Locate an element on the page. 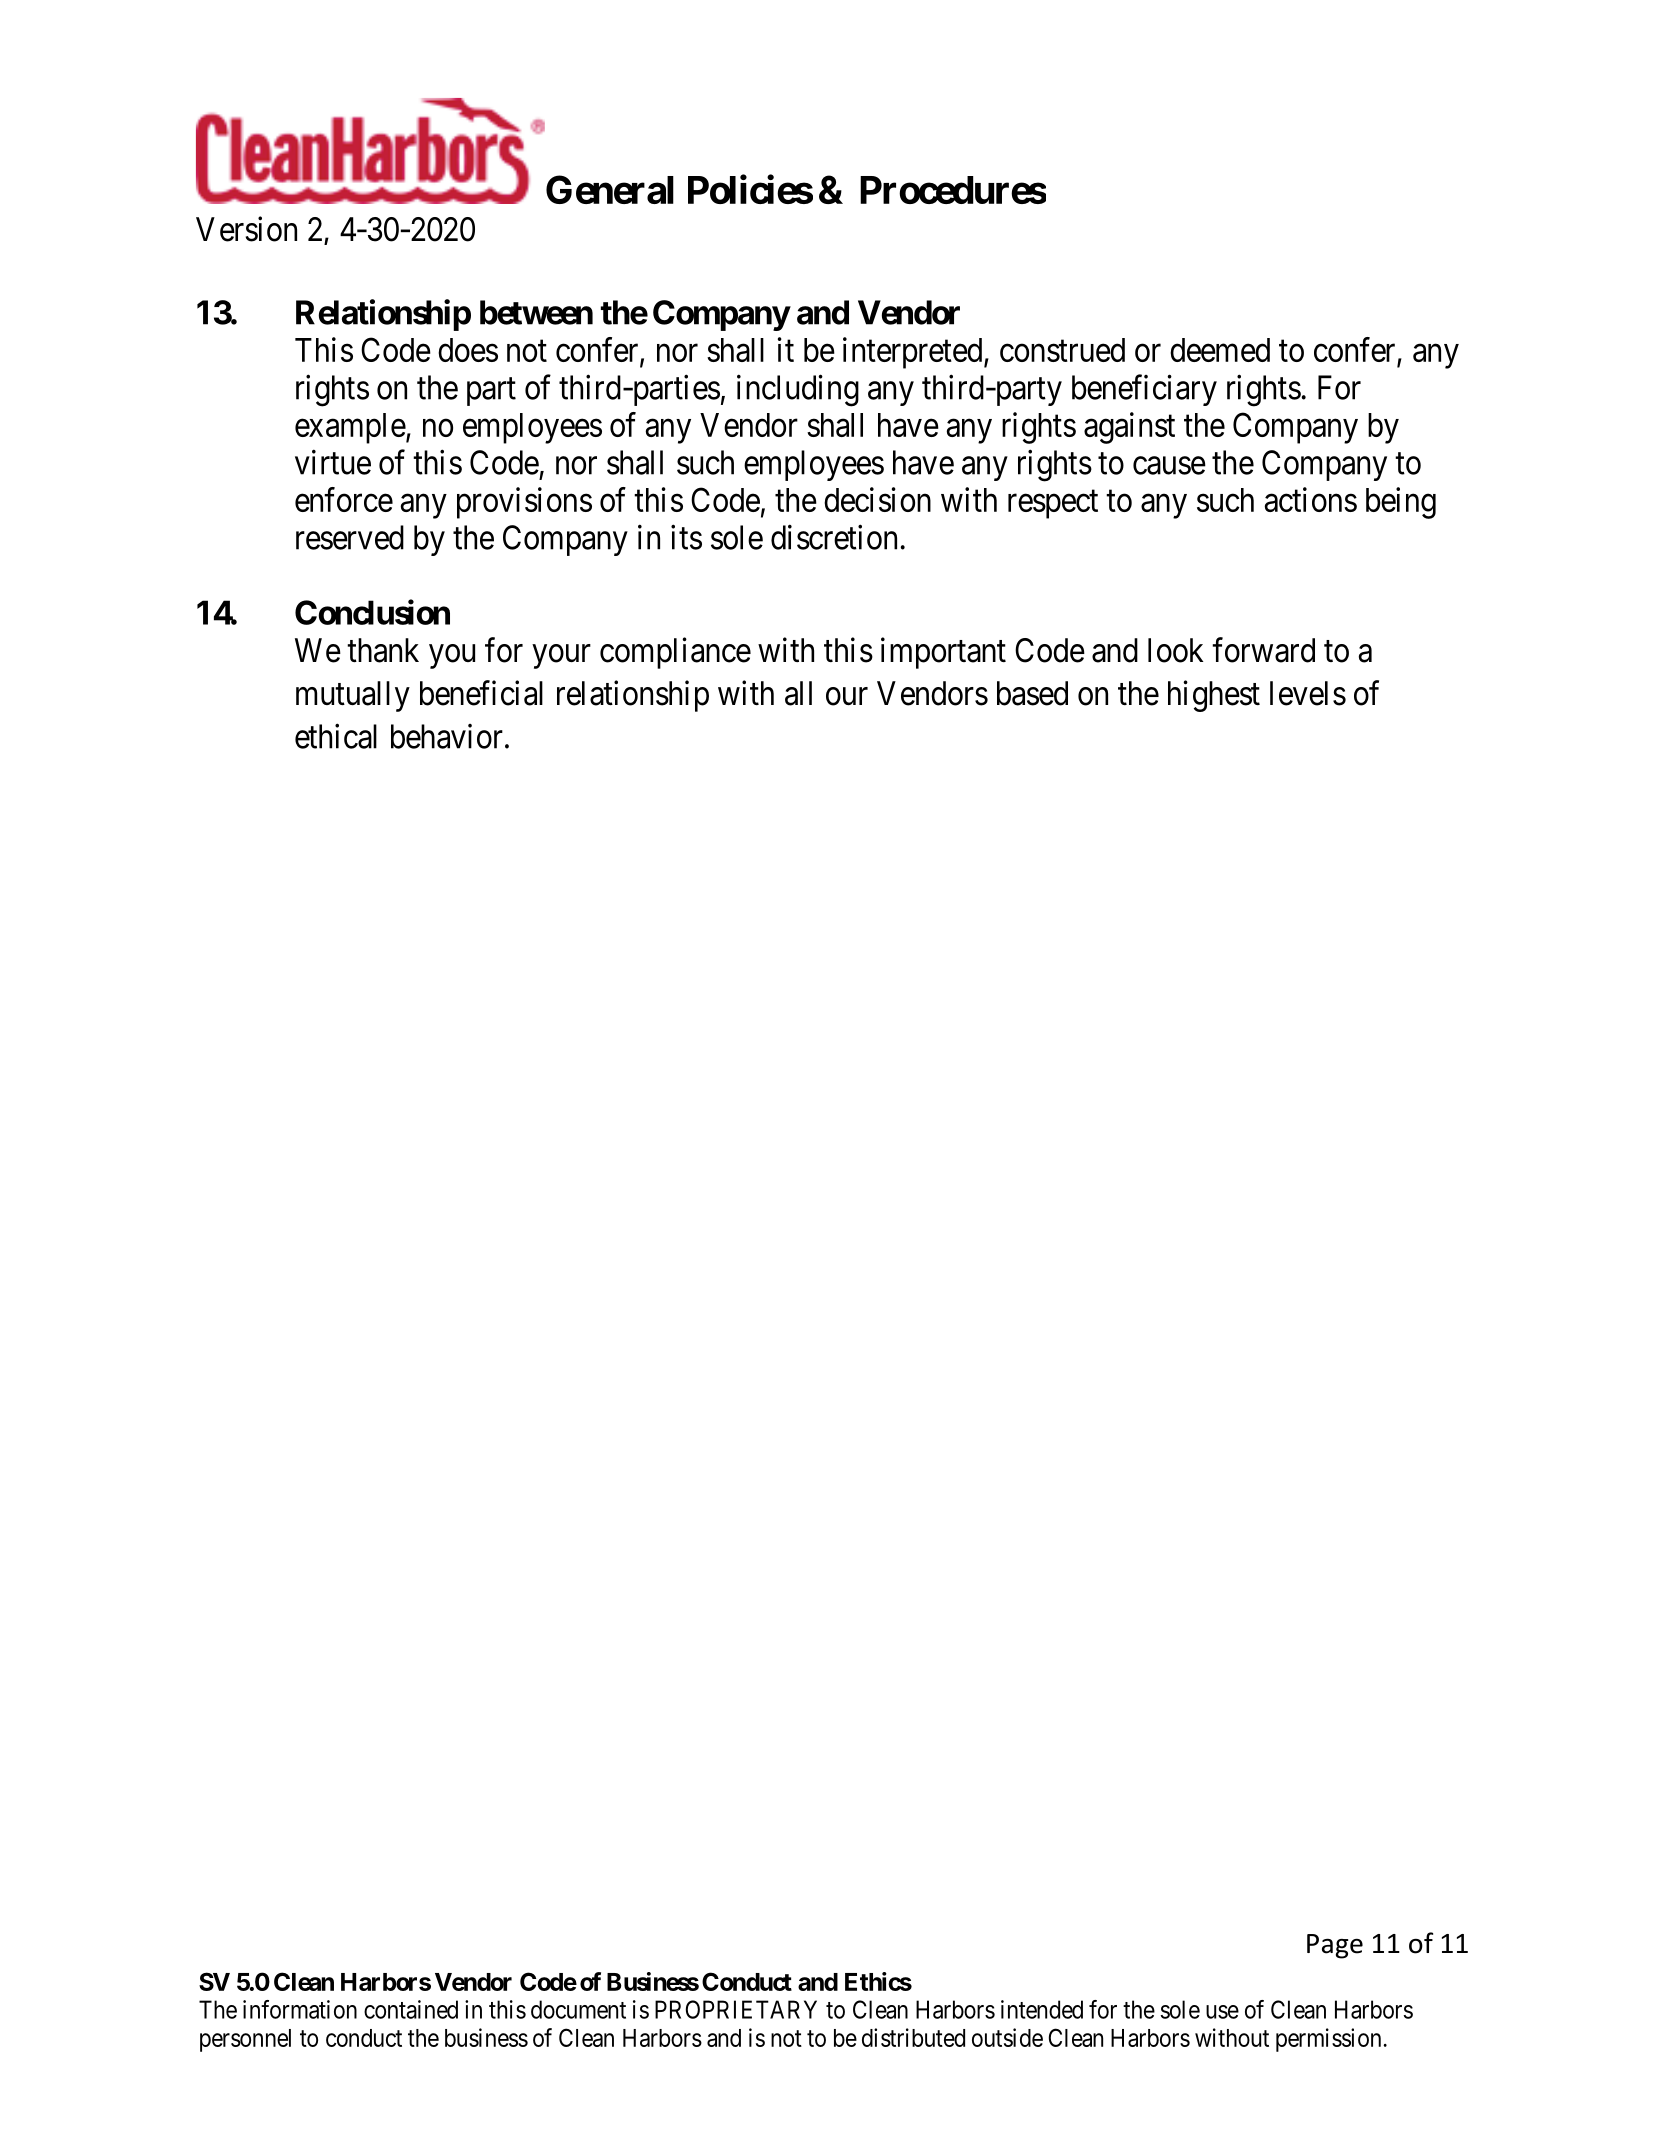 Image resolution: width=1665 pixels, height=2154 pixels. PROPRIETARY is located at coordinates (736, 2009).
